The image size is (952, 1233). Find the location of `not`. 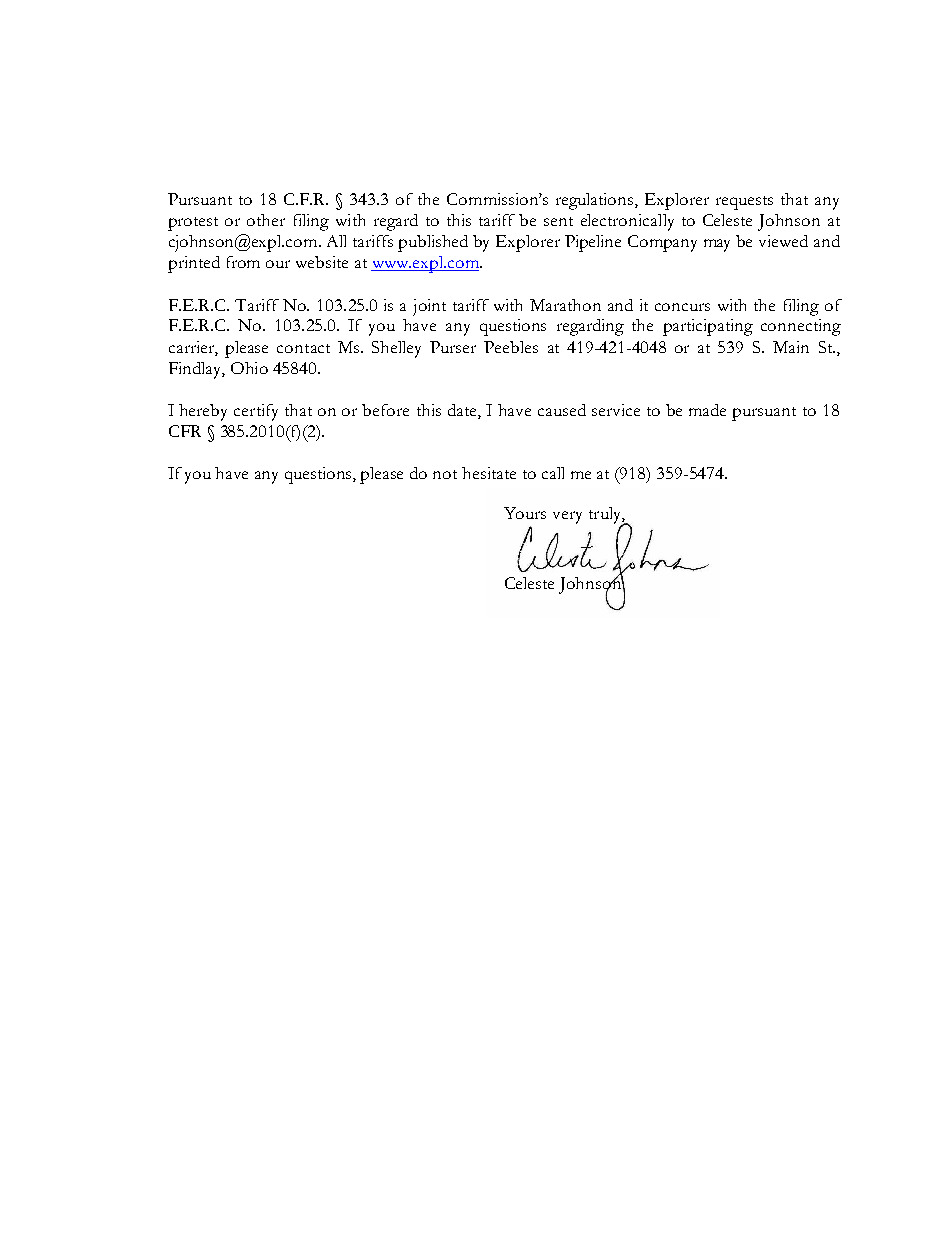

not is located at coordinates (445, 474).
